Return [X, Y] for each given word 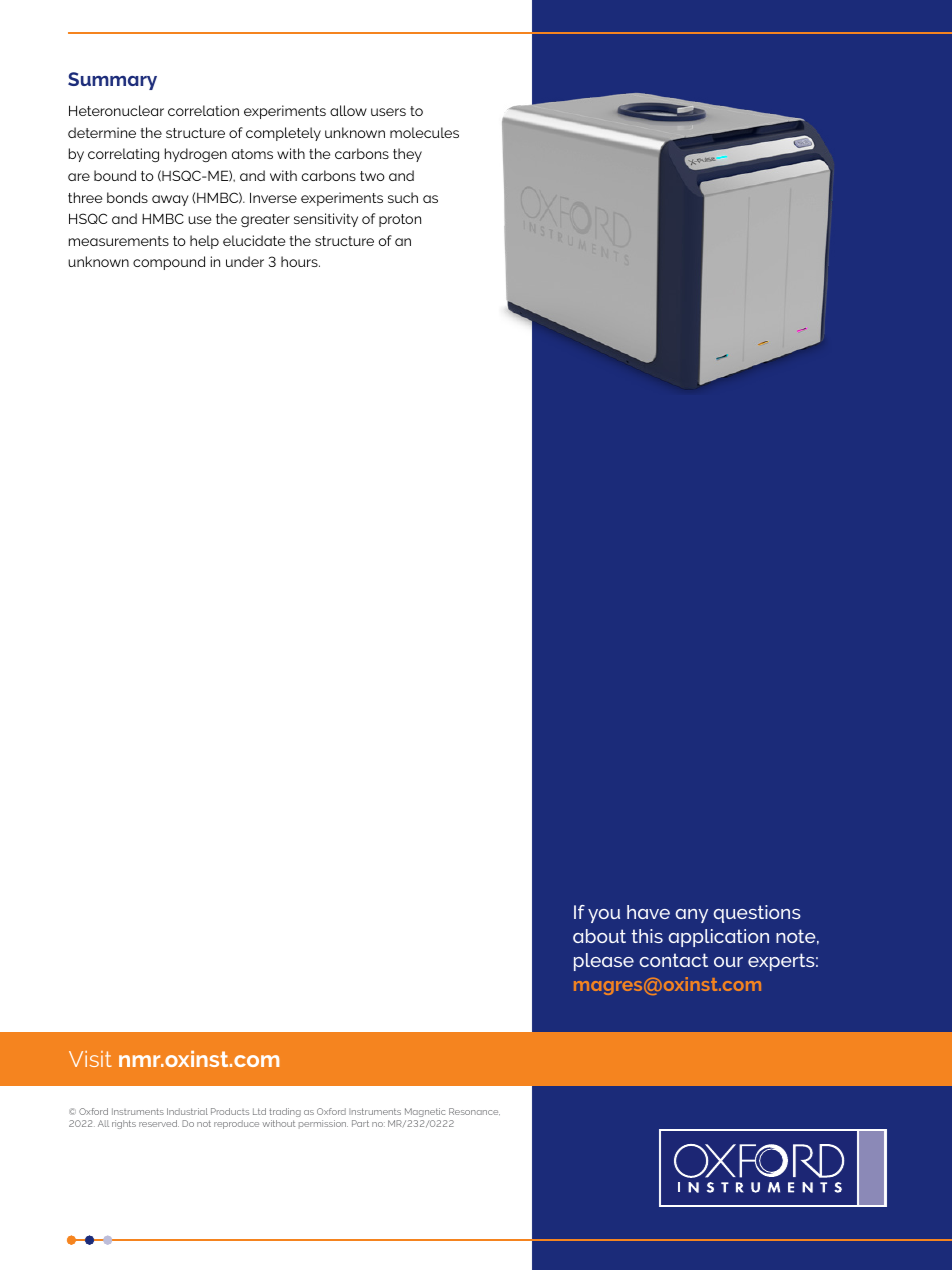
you [604, 916]
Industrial [187, 1111]
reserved [159, 1123]
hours [300, 261]
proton [400, 220]
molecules [424, 132]
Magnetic [425, 1112]
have [648, 912]
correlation [203, 110]
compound [169, 263]
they [407, 155]
